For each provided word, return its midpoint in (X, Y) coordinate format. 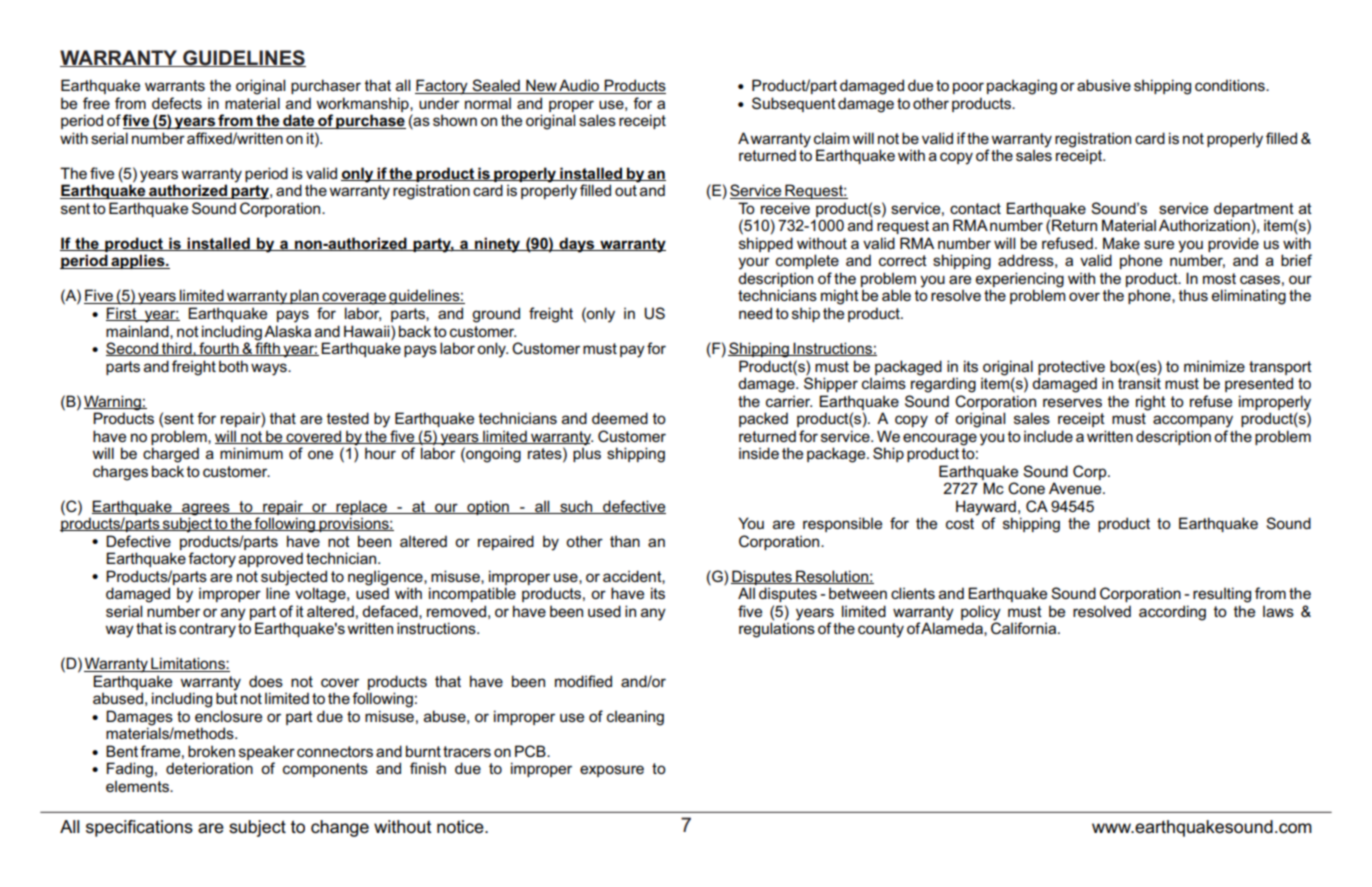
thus (1193, 295)
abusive (1104, 85)
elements (138, 786)
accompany (1193, 421)
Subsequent (794, 104)
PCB (531, 751)
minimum (251, 453)
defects (177, 103)
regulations (777, 629)
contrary (207, 630)
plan (304, 296)
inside (759, 453)
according (1172, 613)
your (753, 263)
